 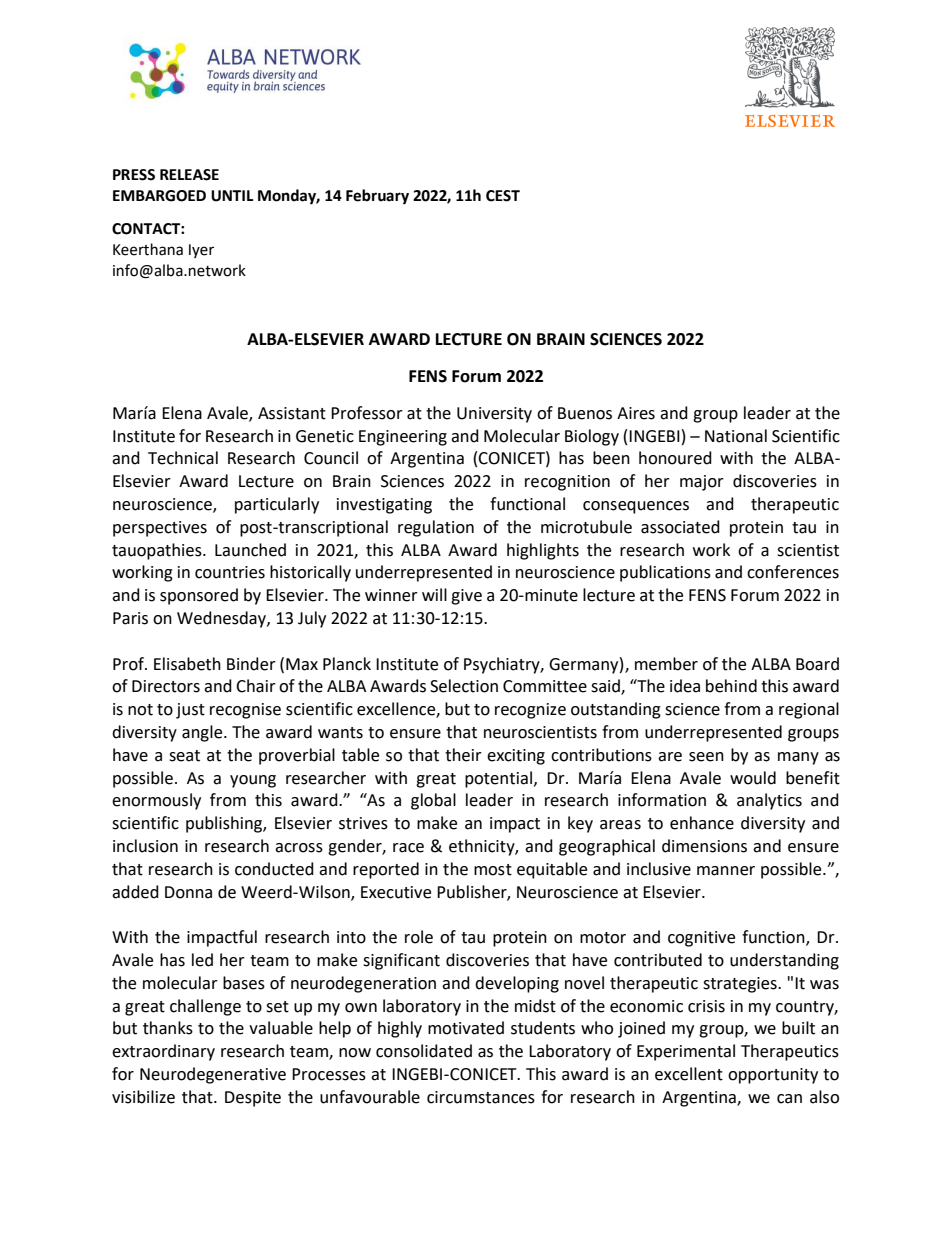 What do you see at coordinates (466, 597) in the screenshot?
I see `give` at bounding box center [466, 597].
